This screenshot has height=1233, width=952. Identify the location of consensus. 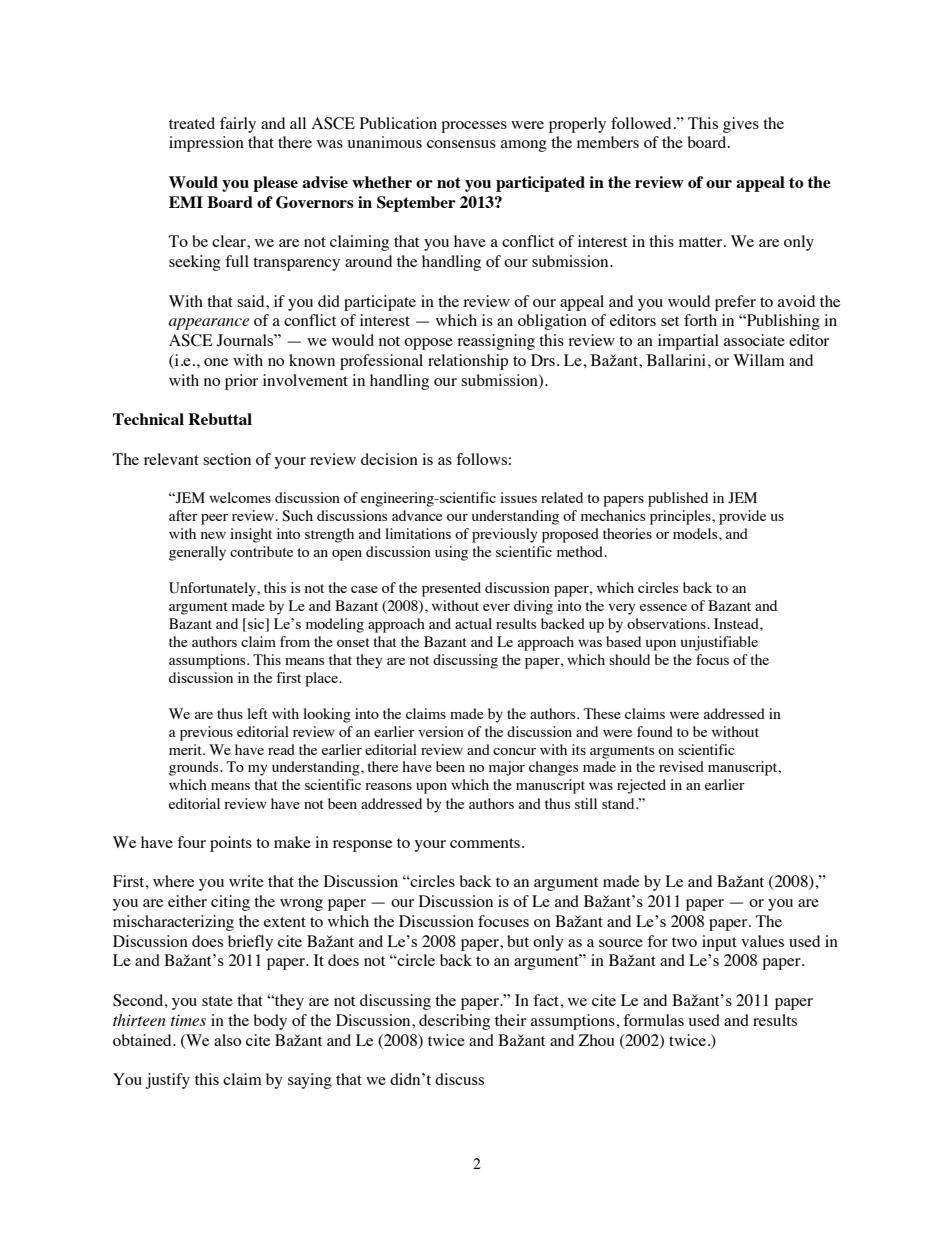
(461, 144).
